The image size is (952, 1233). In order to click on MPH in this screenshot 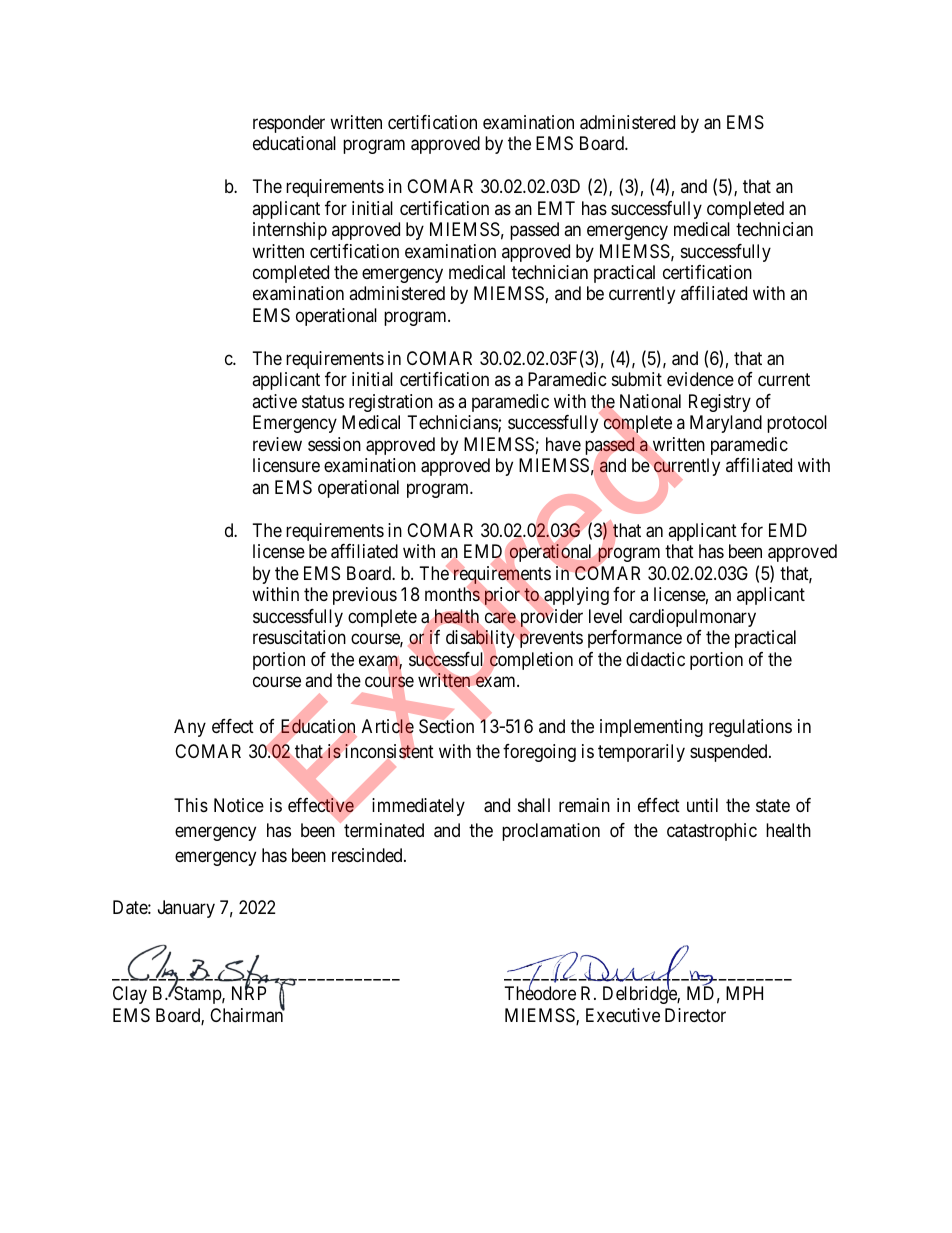, I will do `click(744, 993)`.
